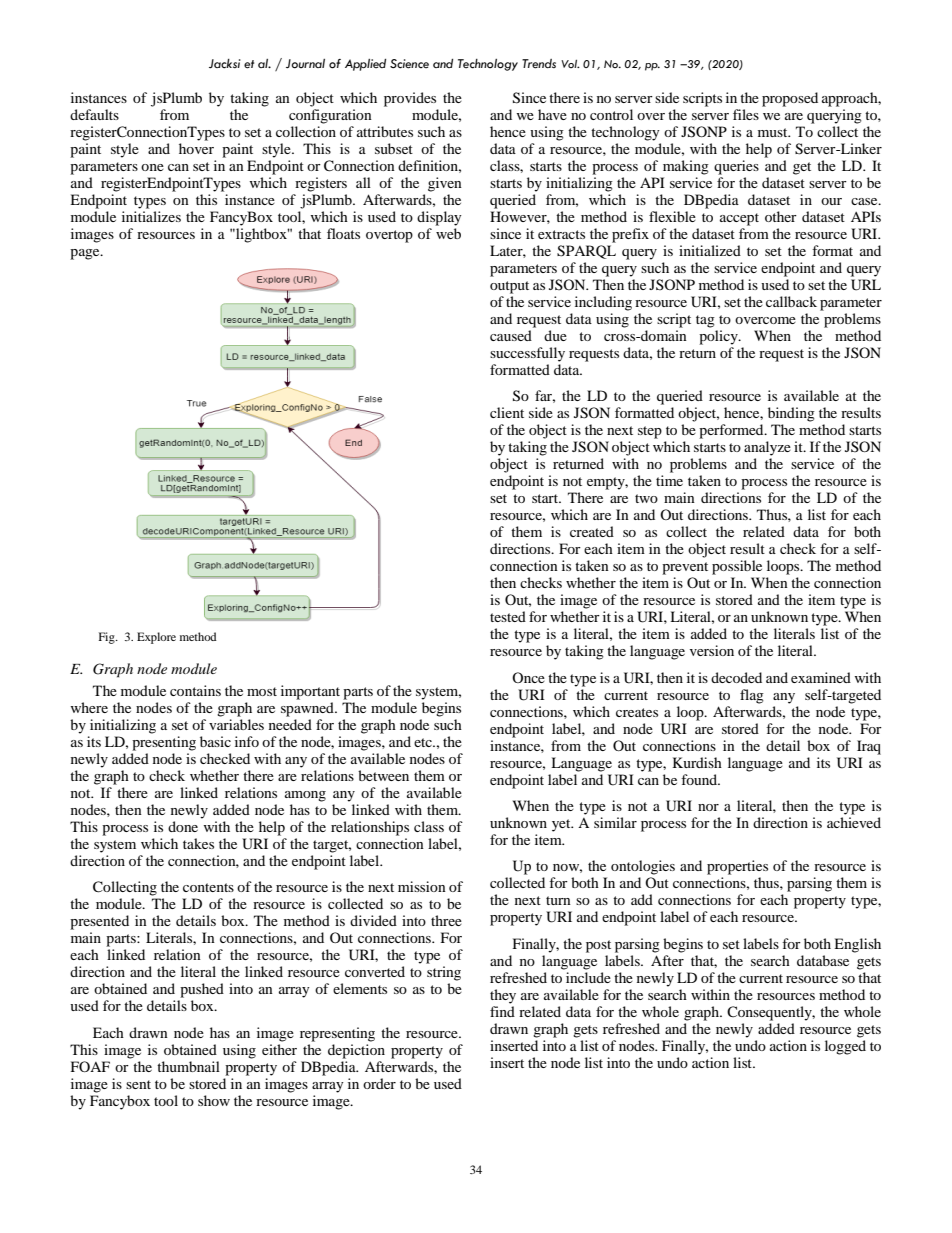  Describe the element at coordinates (791, 414) in the image. I see `binding` at that location.
